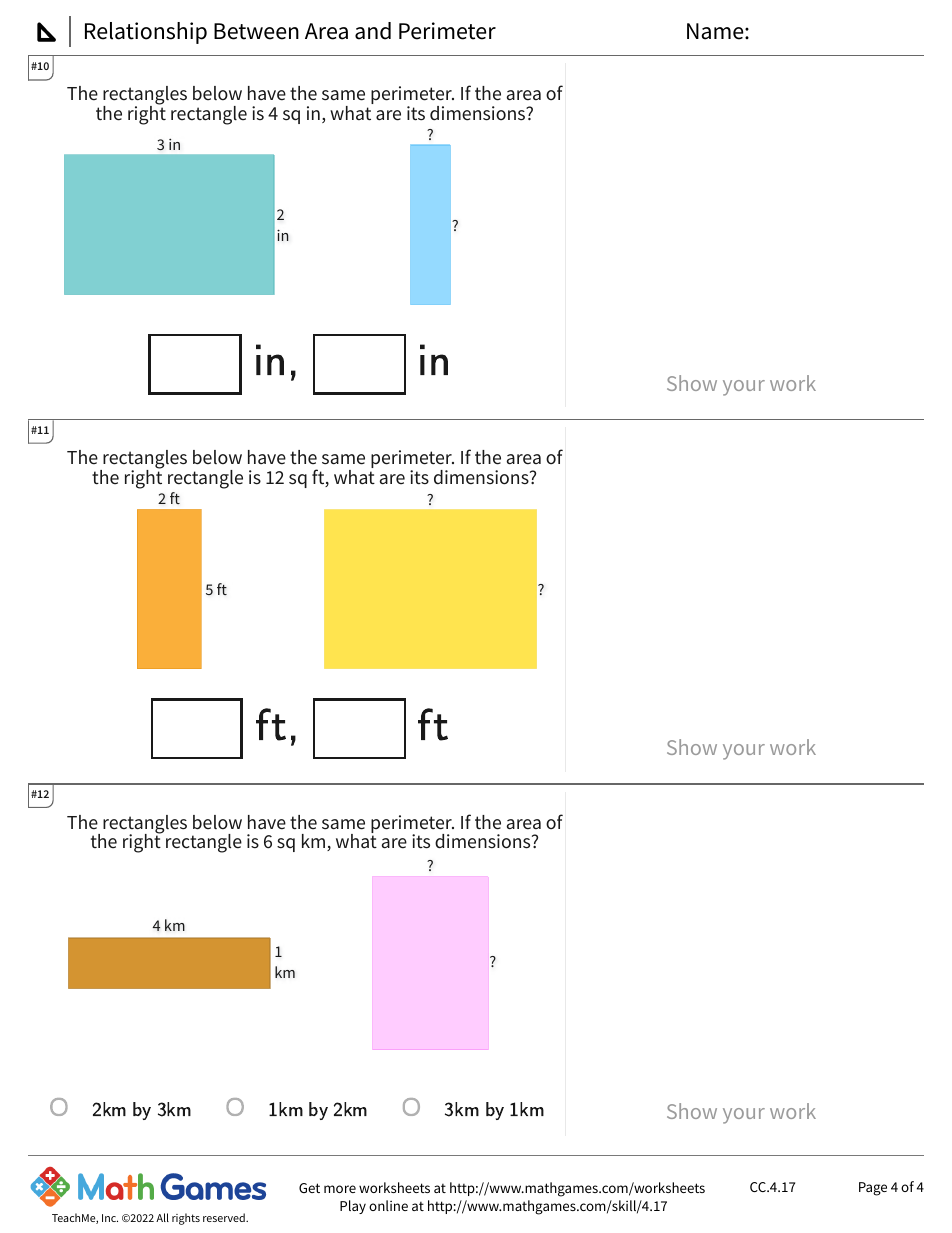  I want to click on online, so click(388, 1205).
